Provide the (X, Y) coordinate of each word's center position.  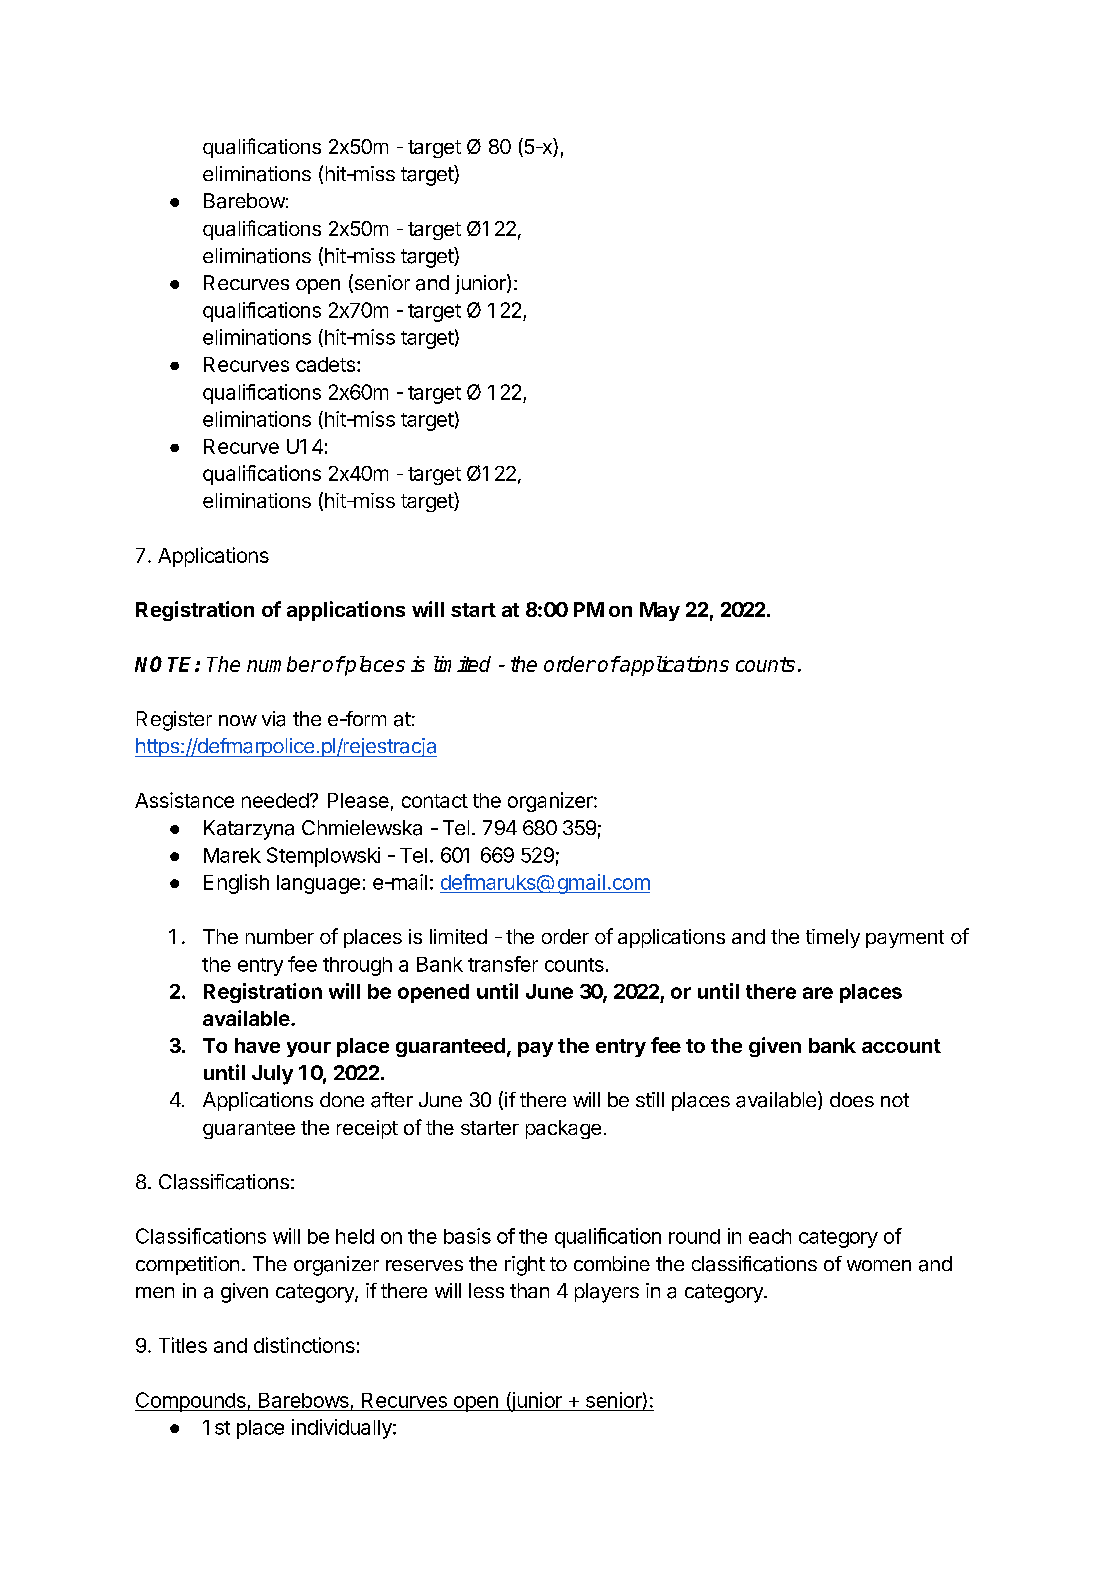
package (563, 1129)
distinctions (304, 1345)
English (236, 884)
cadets (325, 364)
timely (833, 938)
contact (435, 801)
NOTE (165, 664)
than (529, 1290)
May (660, 611)
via (273, 719)
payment (905, 939)
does (852, 1099)
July (272, 1075)
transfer (503, 964)
